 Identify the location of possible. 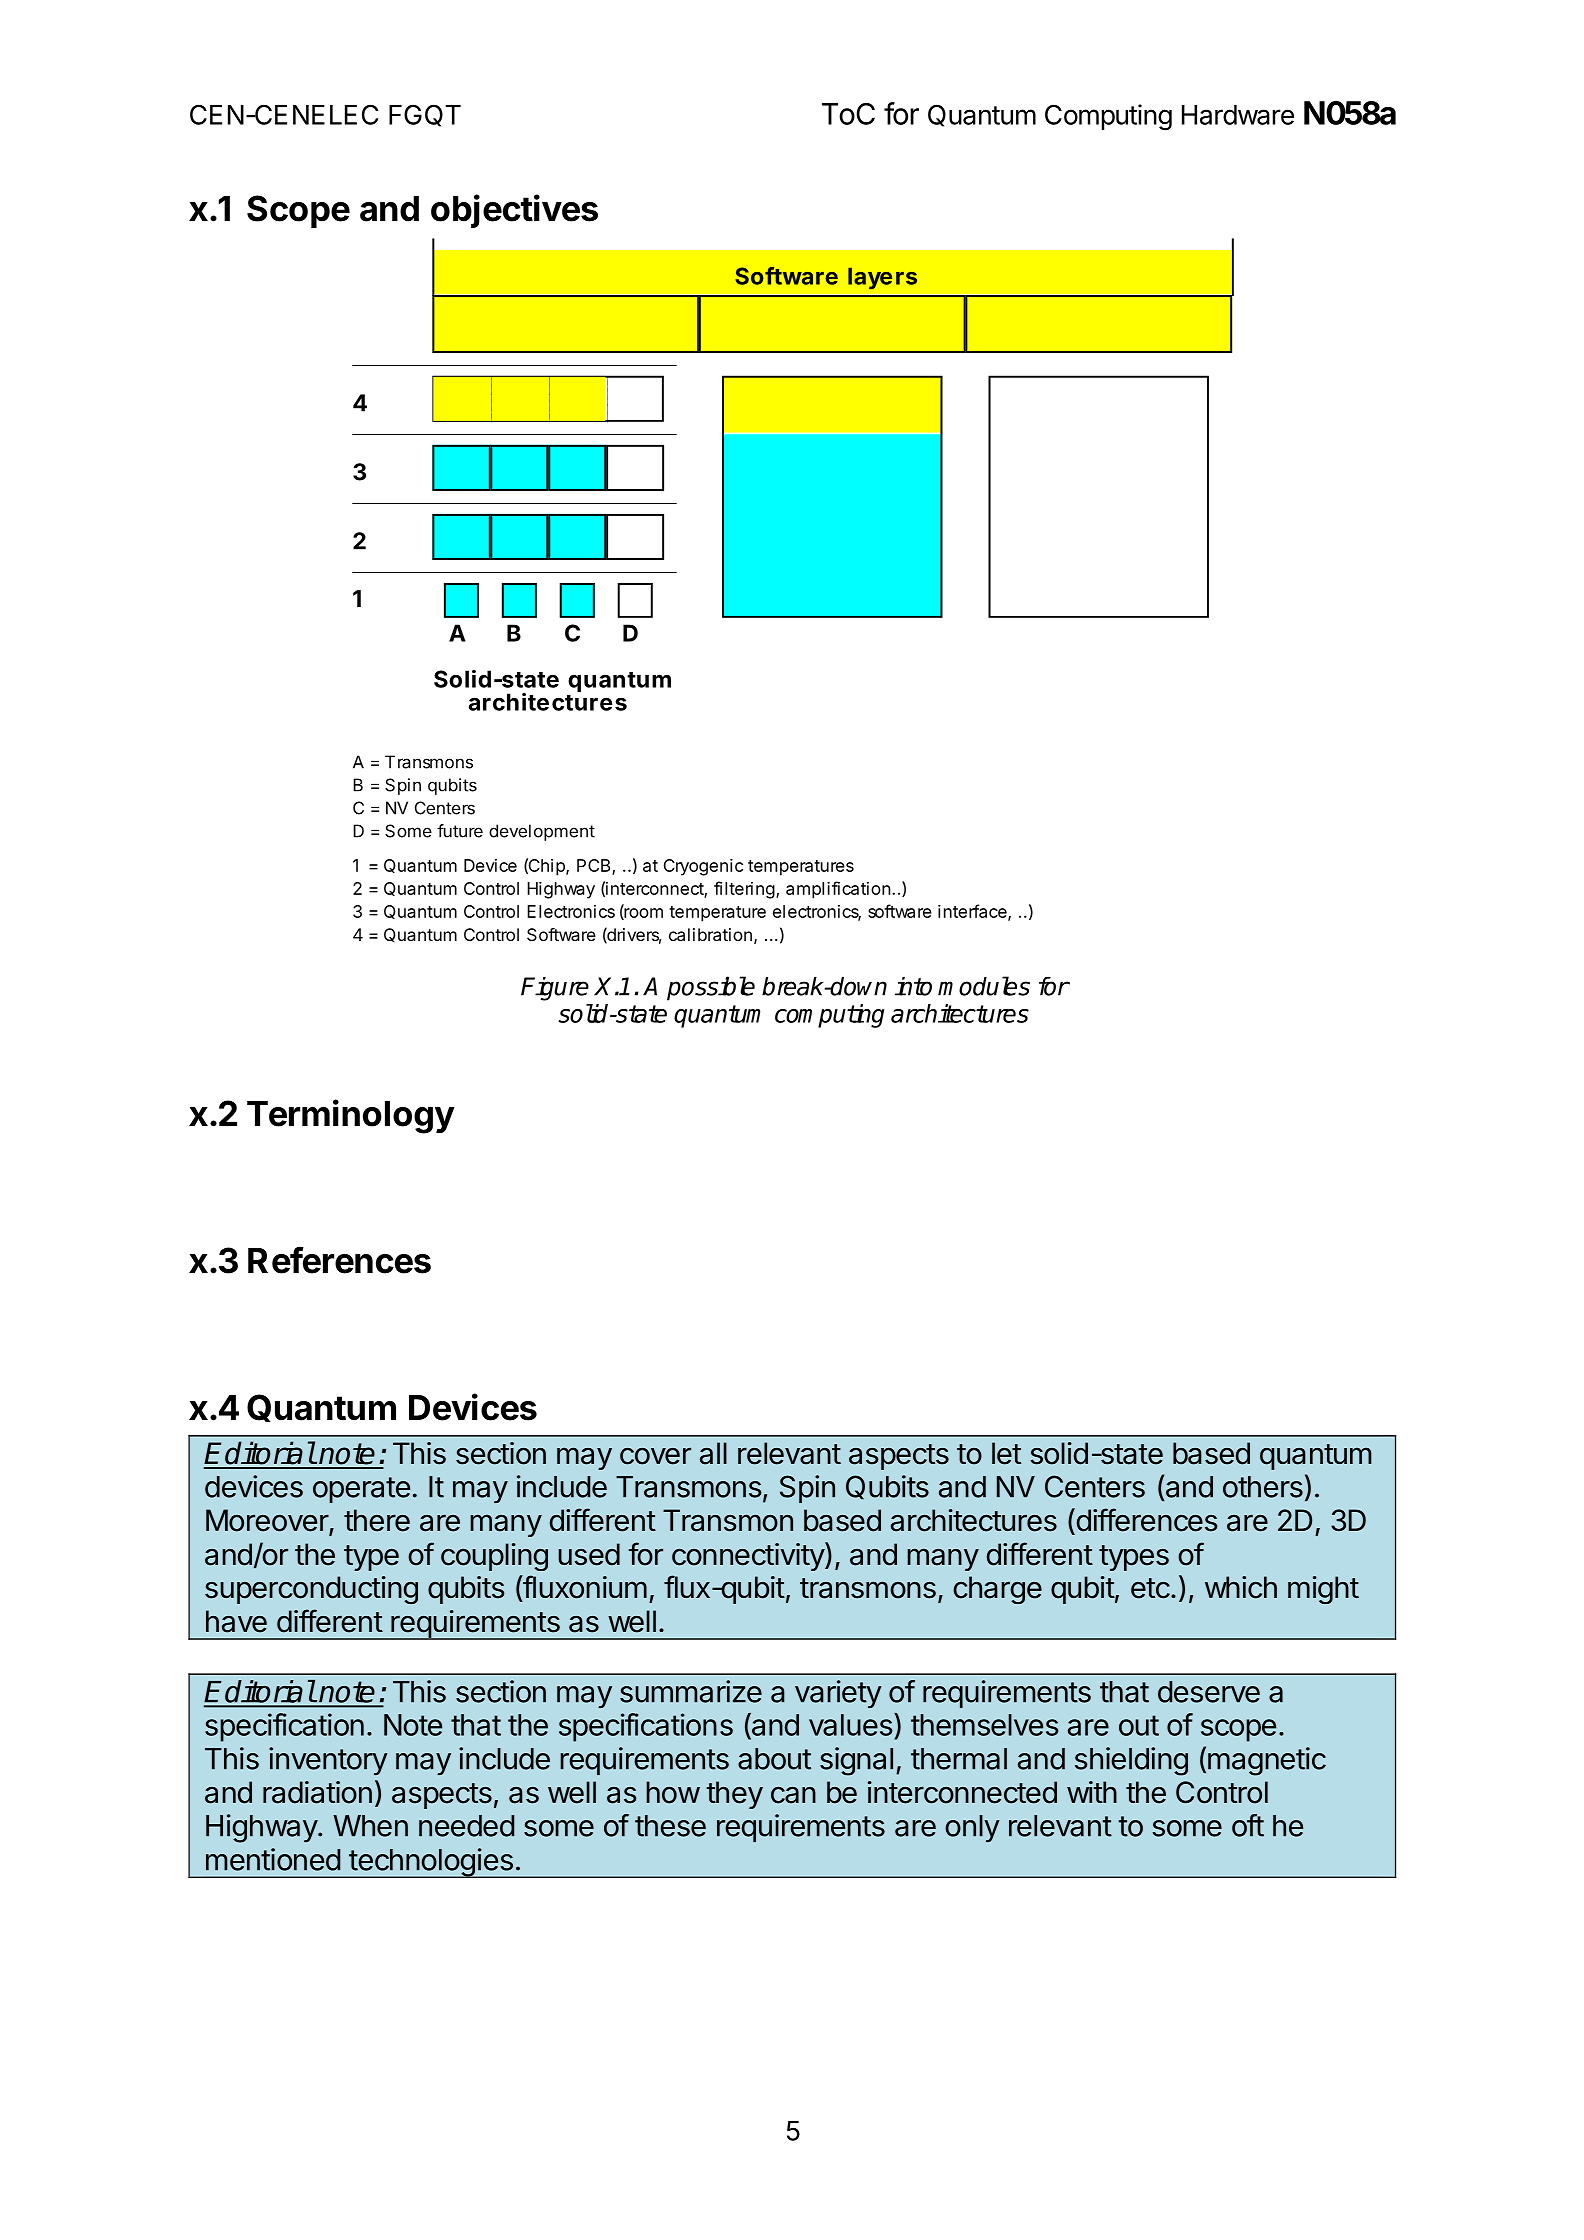
(711, 988).
